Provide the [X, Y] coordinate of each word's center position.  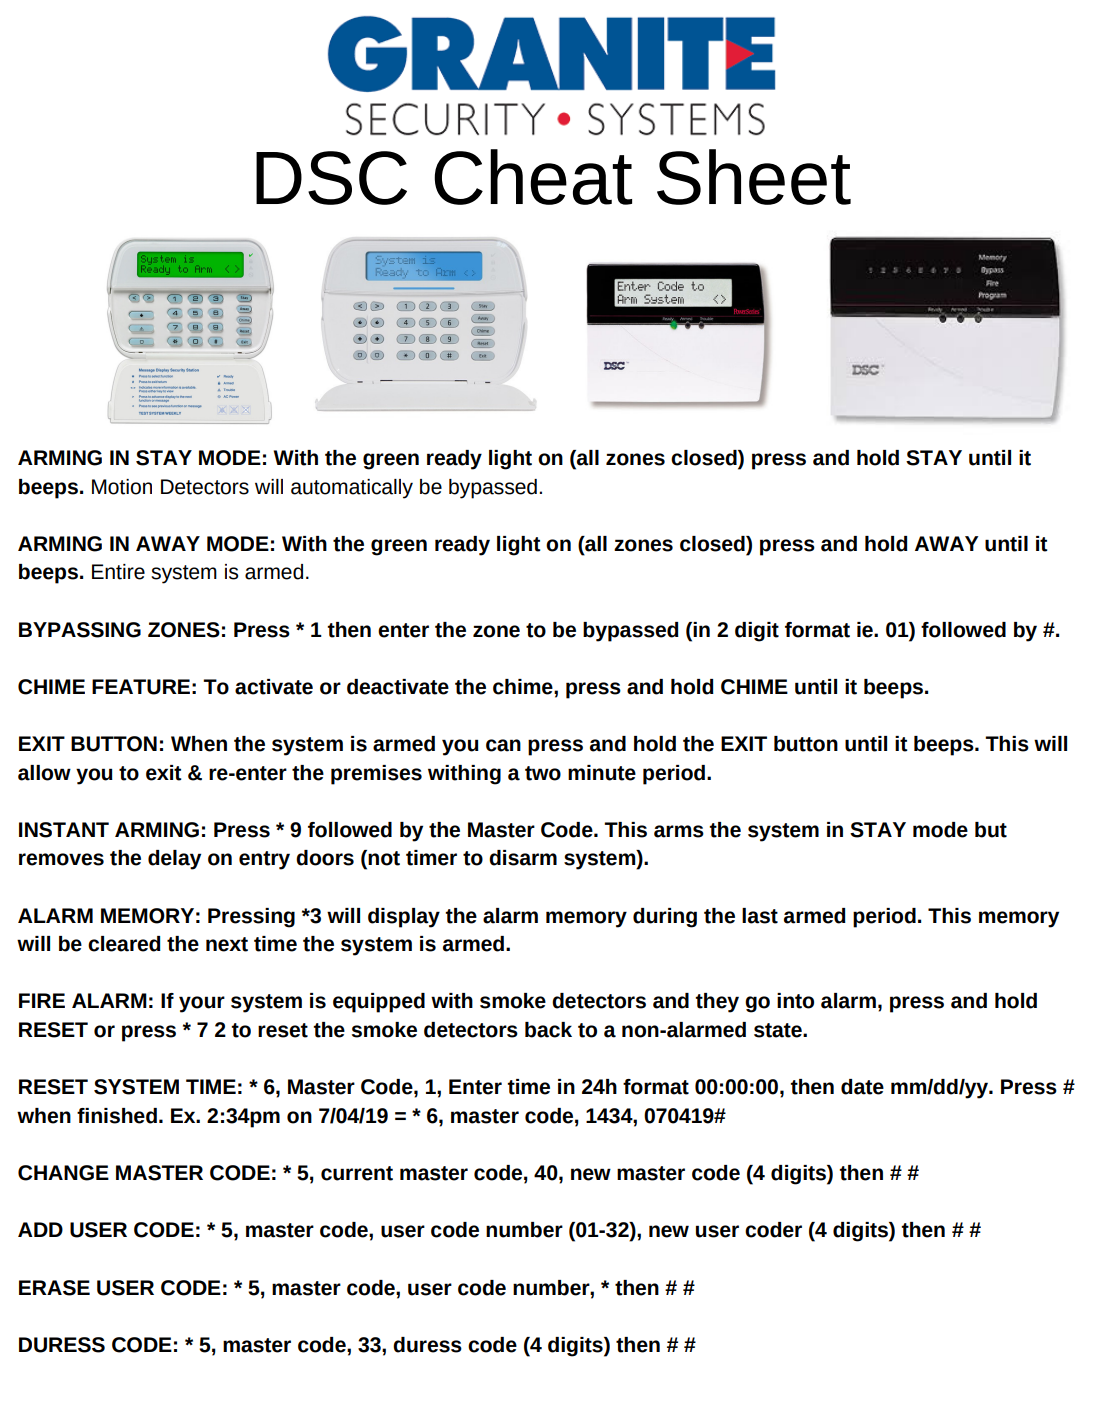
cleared [124, 944]
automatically [352, 489]
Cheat [533, 177]
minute [602, 773]
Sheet [754, 177]
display [404, 918]
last [760, 916]
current [357, 1173]
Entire [118, 572]
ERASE [54, 1288]
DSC [331, 178]
